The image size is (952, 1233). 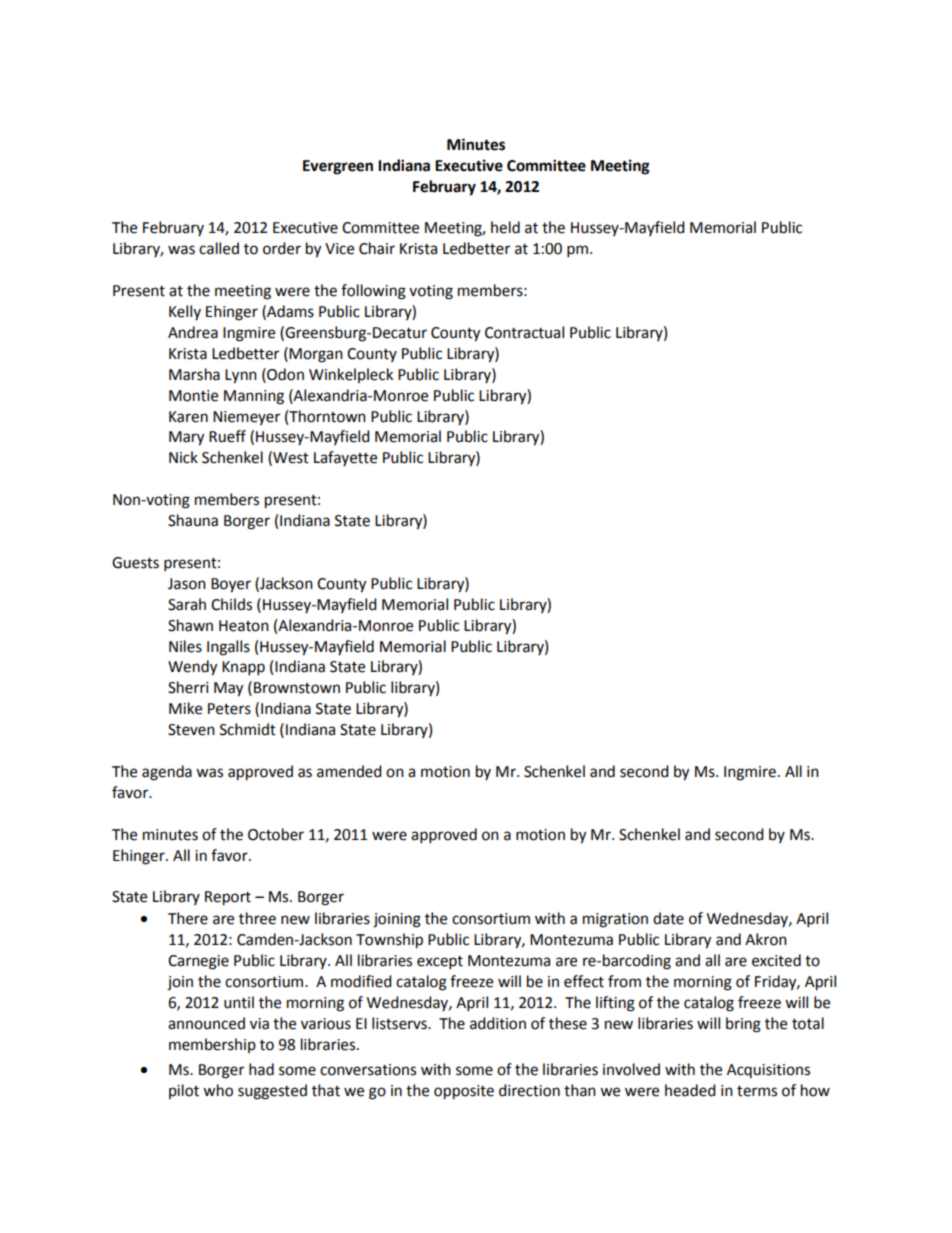 What do you see at coordinates (218, 1090) in the image?
I see `who` at bounding box center [218, 1090].
